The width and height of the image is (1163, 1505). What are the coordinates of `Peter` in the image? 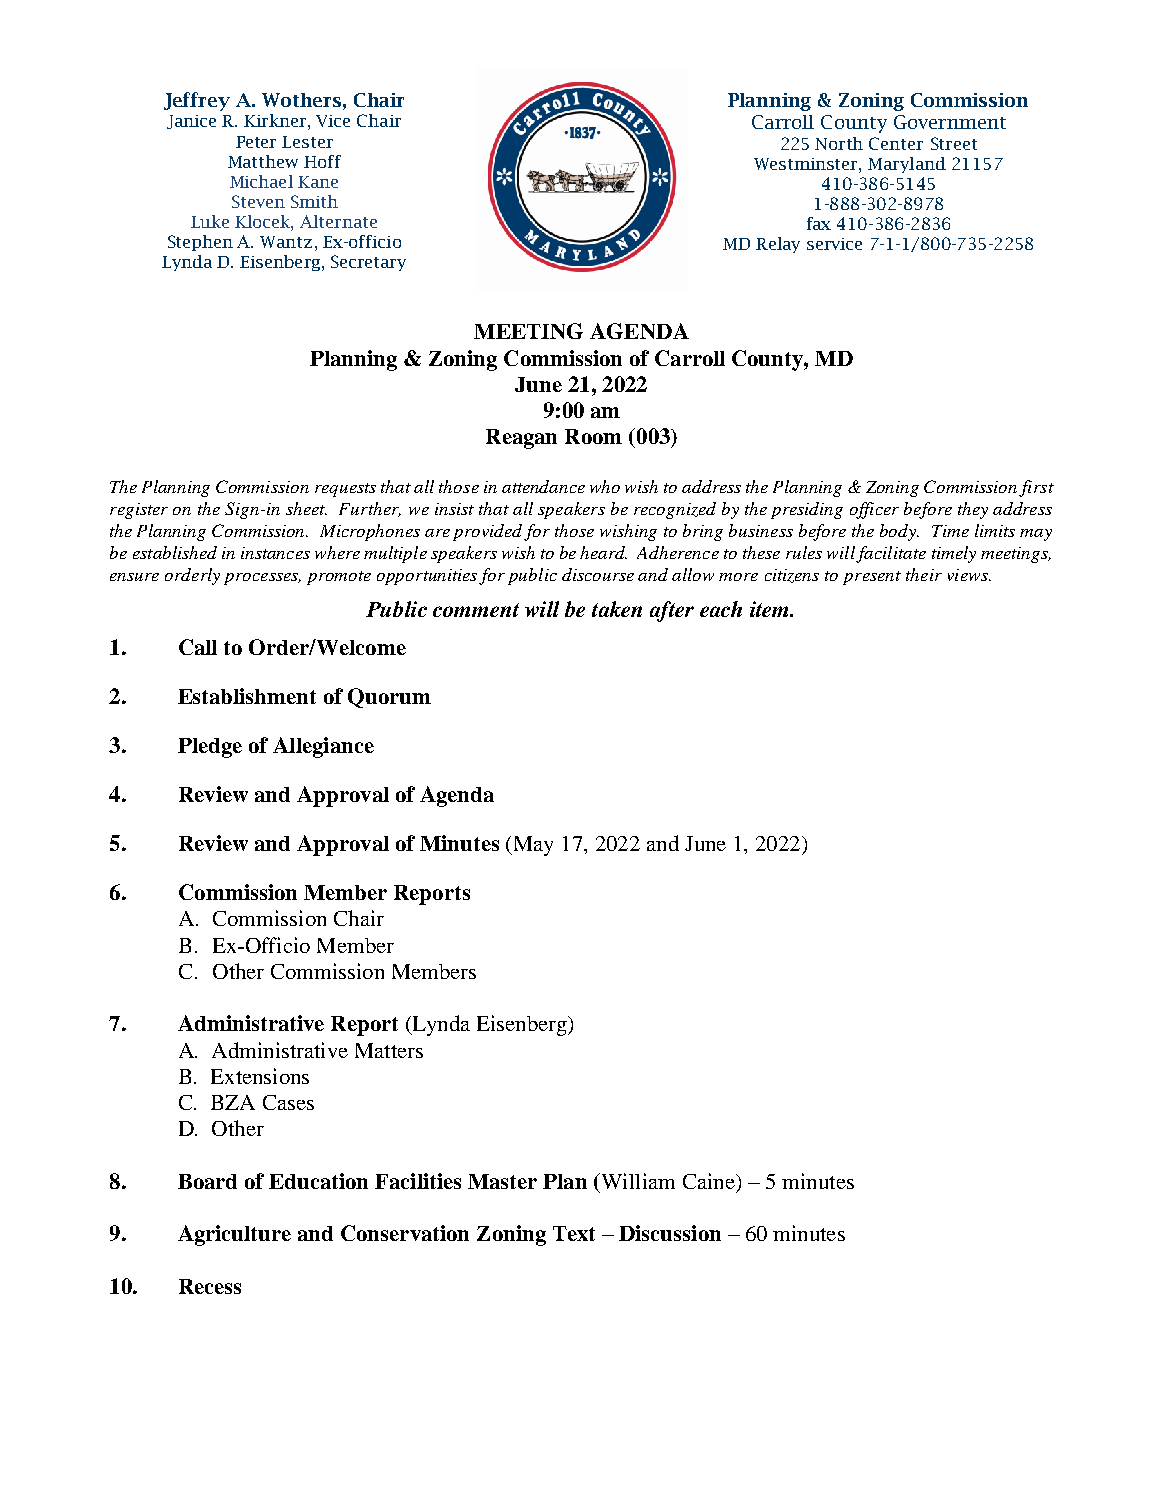 It's located at (256, 142).
